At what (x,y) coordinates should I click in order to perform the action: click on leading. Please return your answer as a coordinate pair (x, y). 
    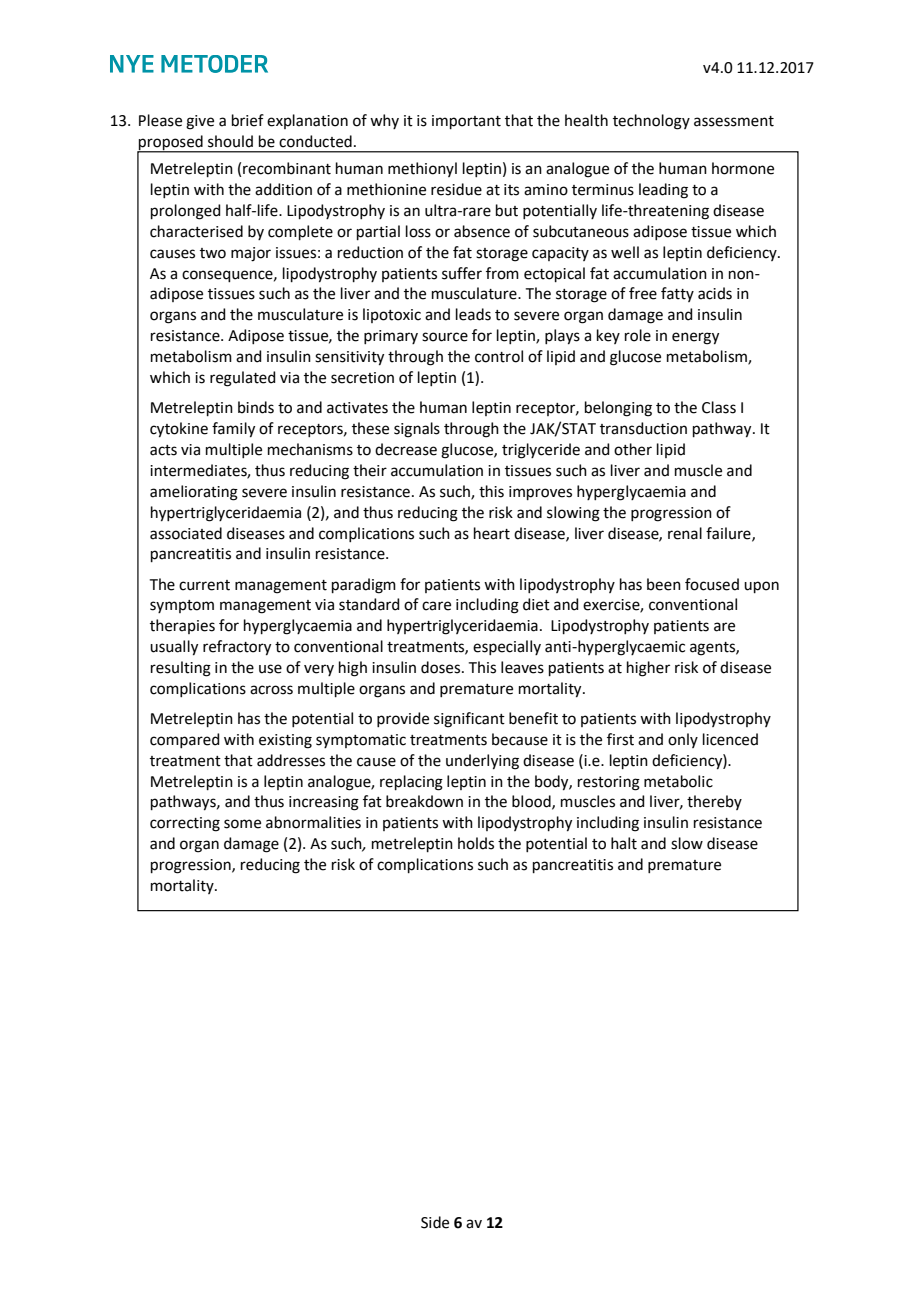
    Looking at the image, I should click on (663, 191).
